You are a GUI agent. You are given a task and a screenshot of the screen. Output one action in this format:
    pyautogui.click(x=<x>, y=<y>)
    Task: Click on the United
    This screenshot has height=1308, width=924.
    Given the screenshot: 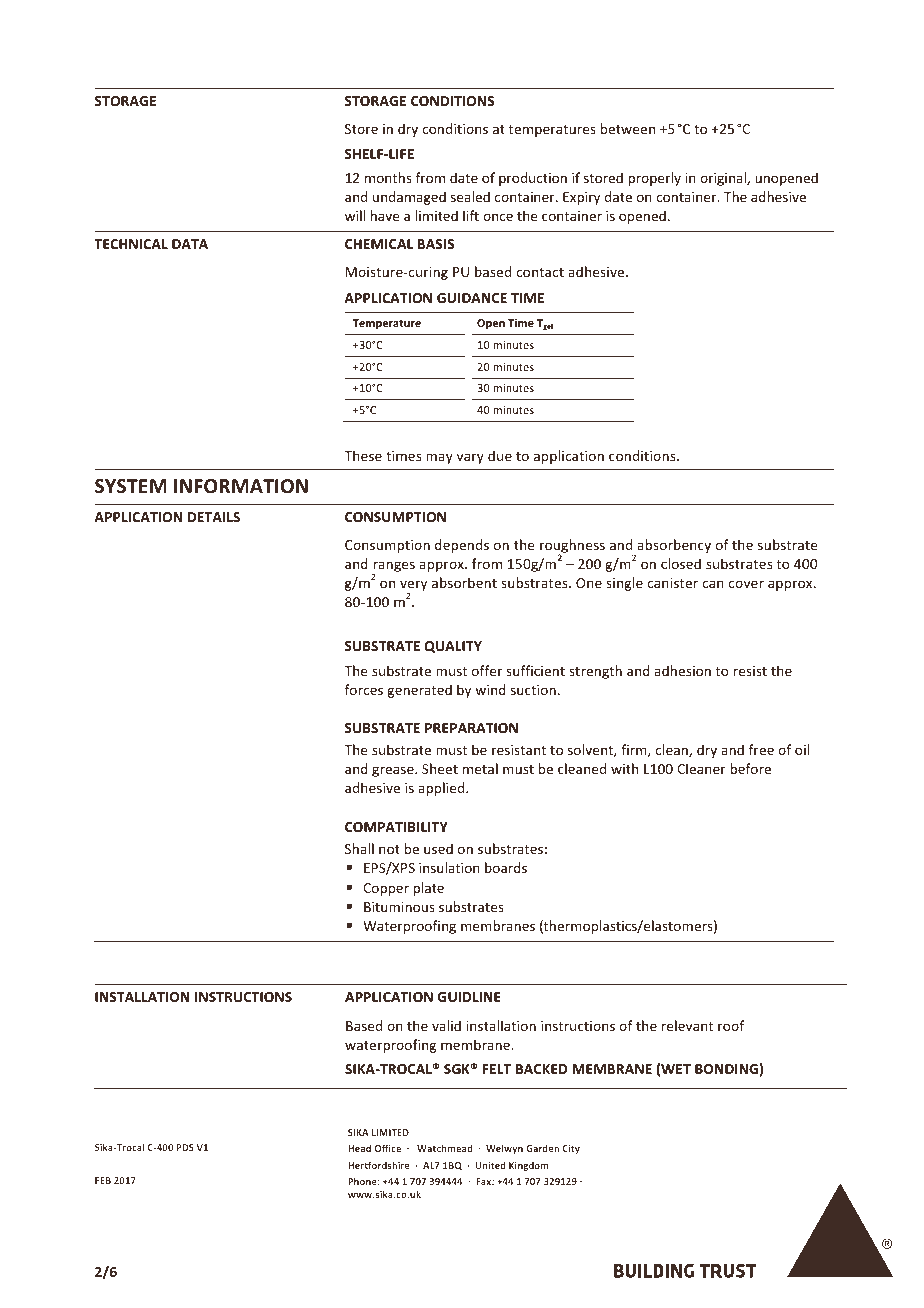 What is the action you would take?
    pyautogui.click(x=491, y=1165)
